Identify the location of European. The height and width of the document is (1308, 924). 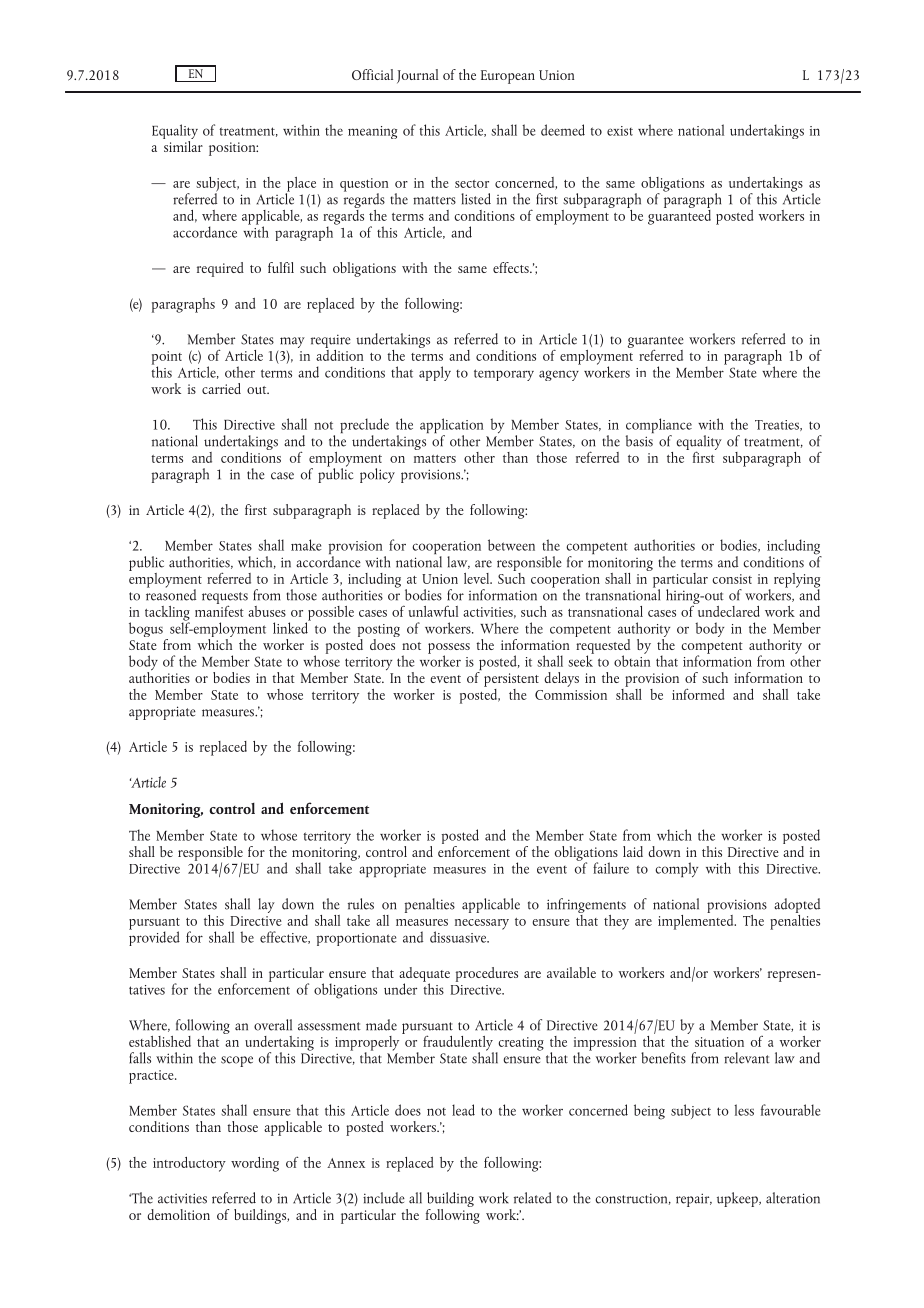
(508, 77).
